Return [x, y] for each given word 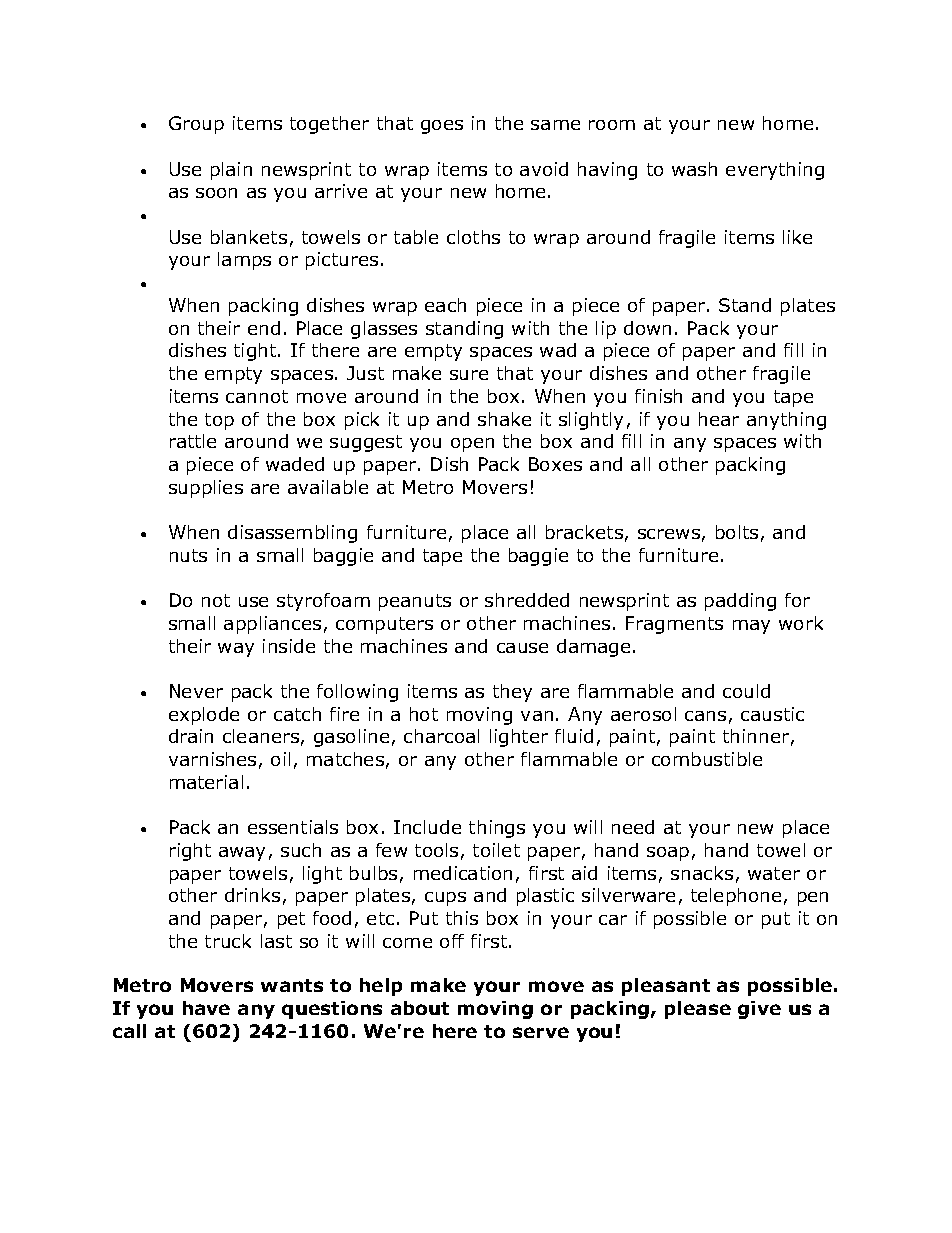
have [206, 1008]
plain [231, 171]
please [698, 1010]
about [420, 1008]
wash [694, 169]
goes [442, 127]
